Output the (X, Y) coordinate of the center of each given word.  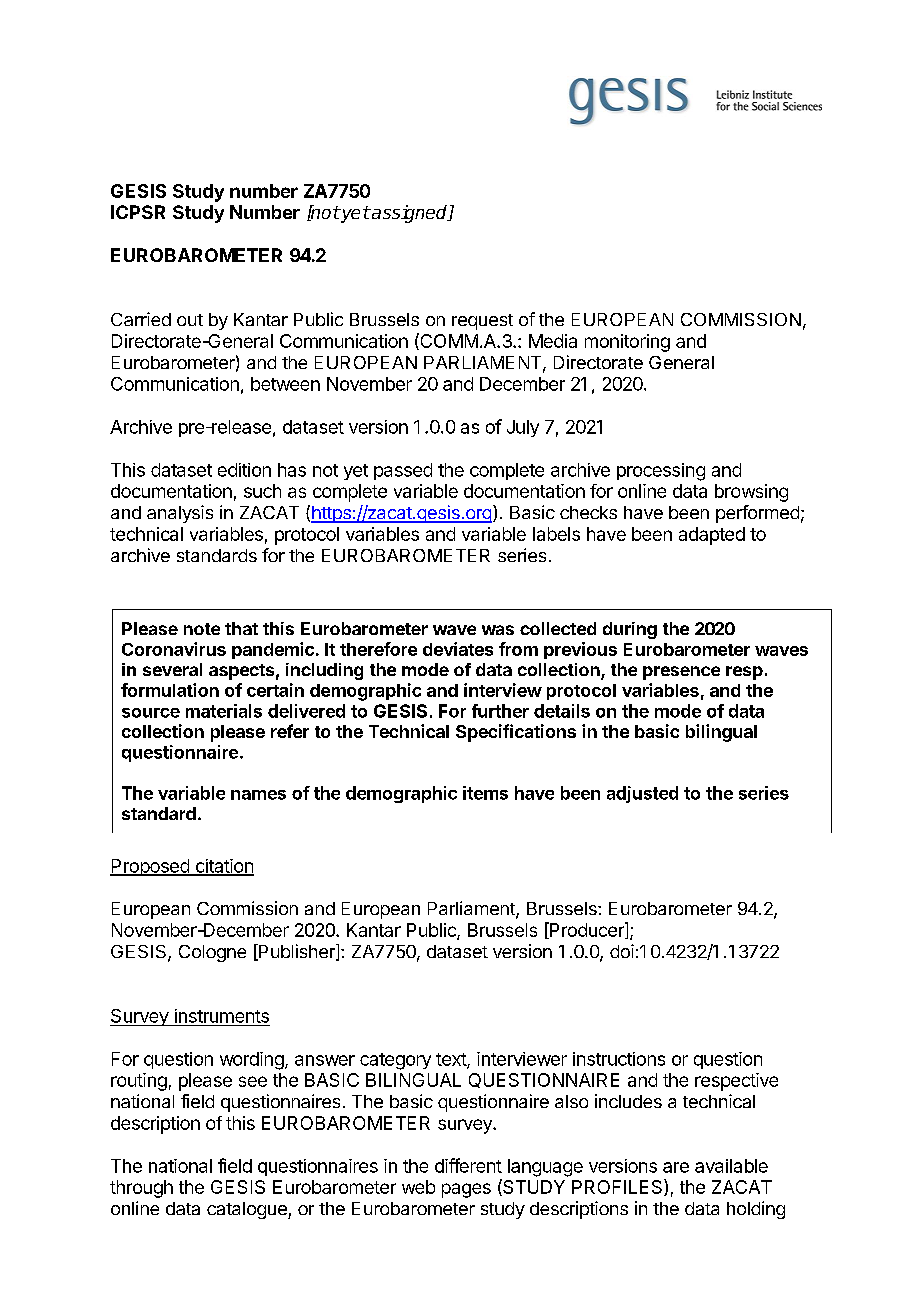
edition (244, 470)
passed (403, 471)
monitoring (627, 343)
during (630, 630)
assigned (410, 214)
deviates (458, 649)
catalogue (248, 1210)
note (202, 629)
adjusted (642, 794)
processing (661, 472)
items (485, 793)
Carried (141, 319)
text (452, 1060)
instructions (619, 1059)
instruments (222, 1016)
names (258, 795)
